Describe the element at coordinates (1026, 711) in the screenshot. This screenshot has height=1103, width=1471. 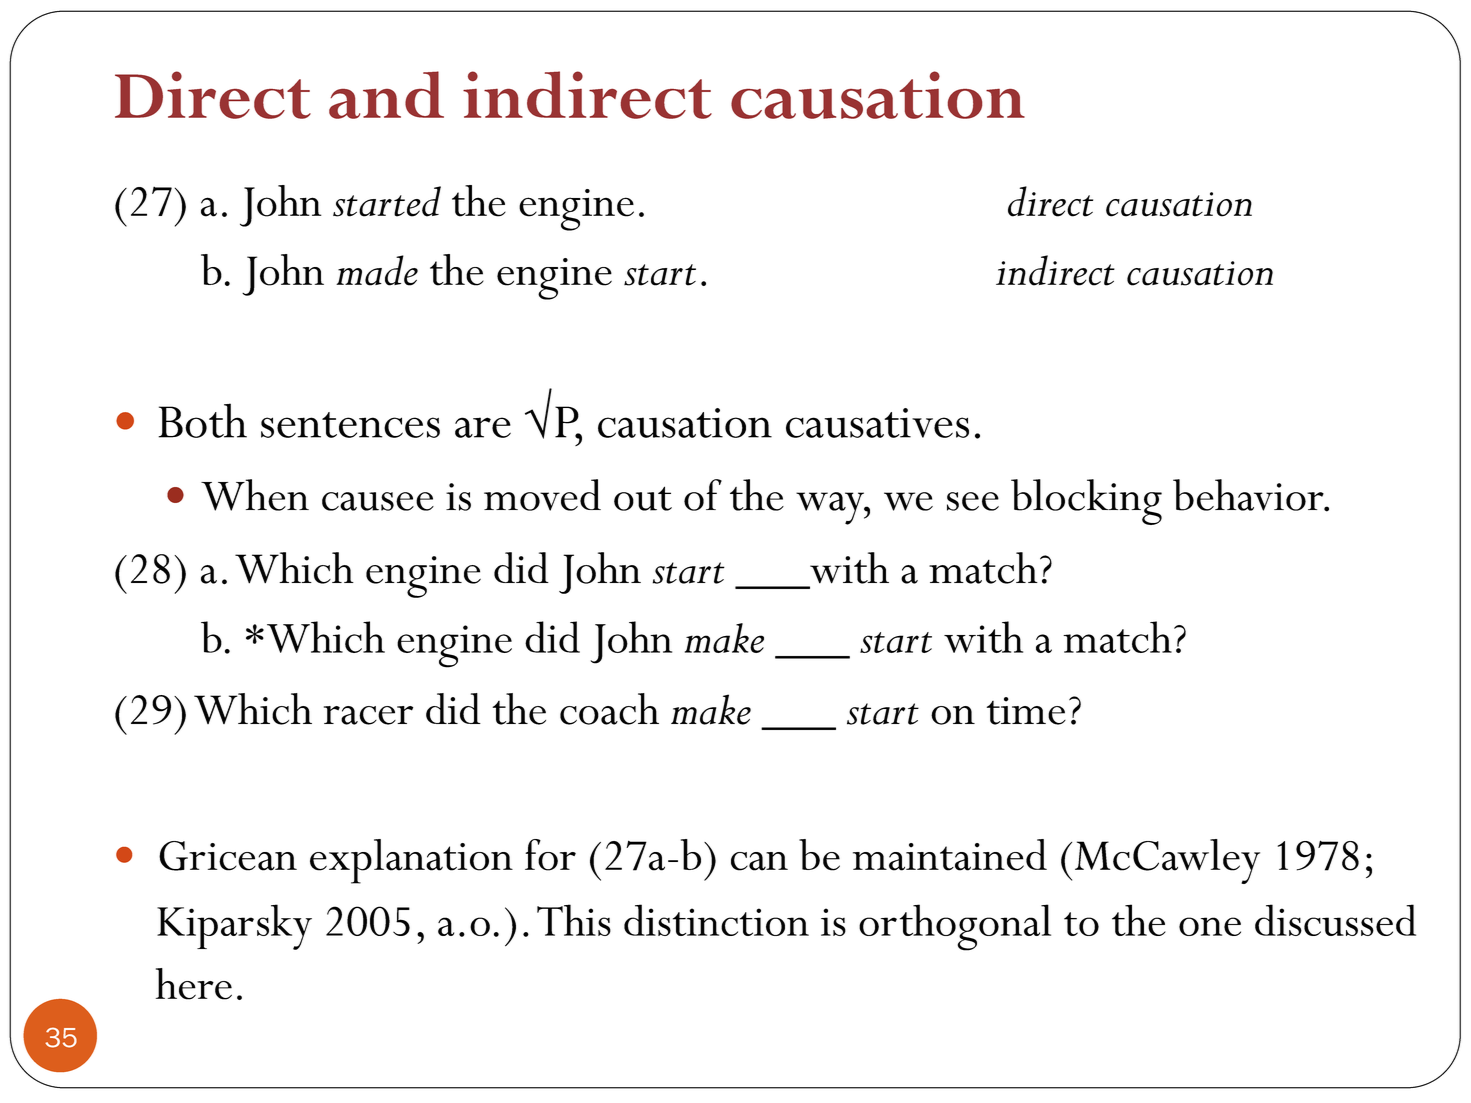
I see `time` at that location.
